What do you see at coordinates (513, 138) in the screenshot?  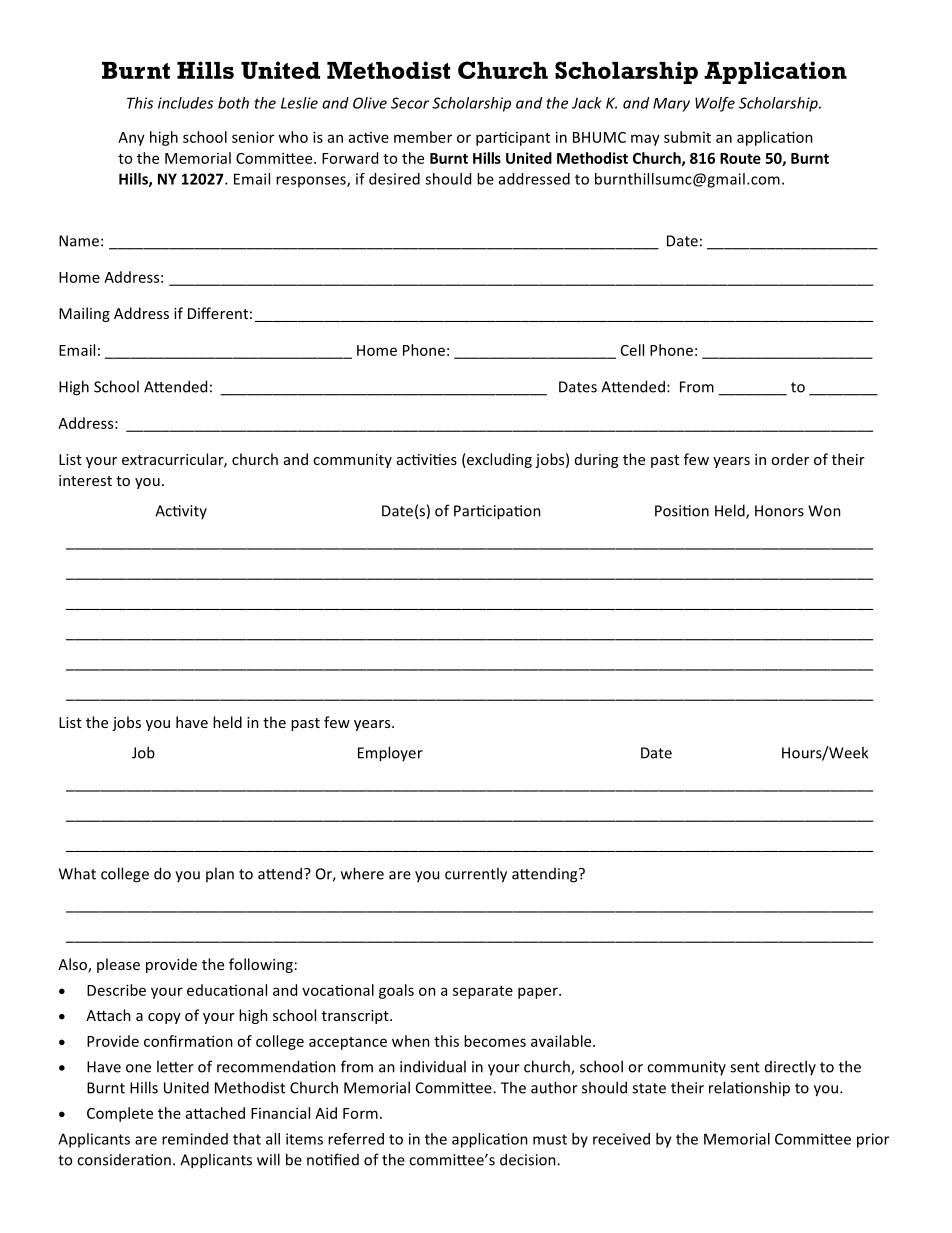 I see `participant` at bounding box center [513, 138].
